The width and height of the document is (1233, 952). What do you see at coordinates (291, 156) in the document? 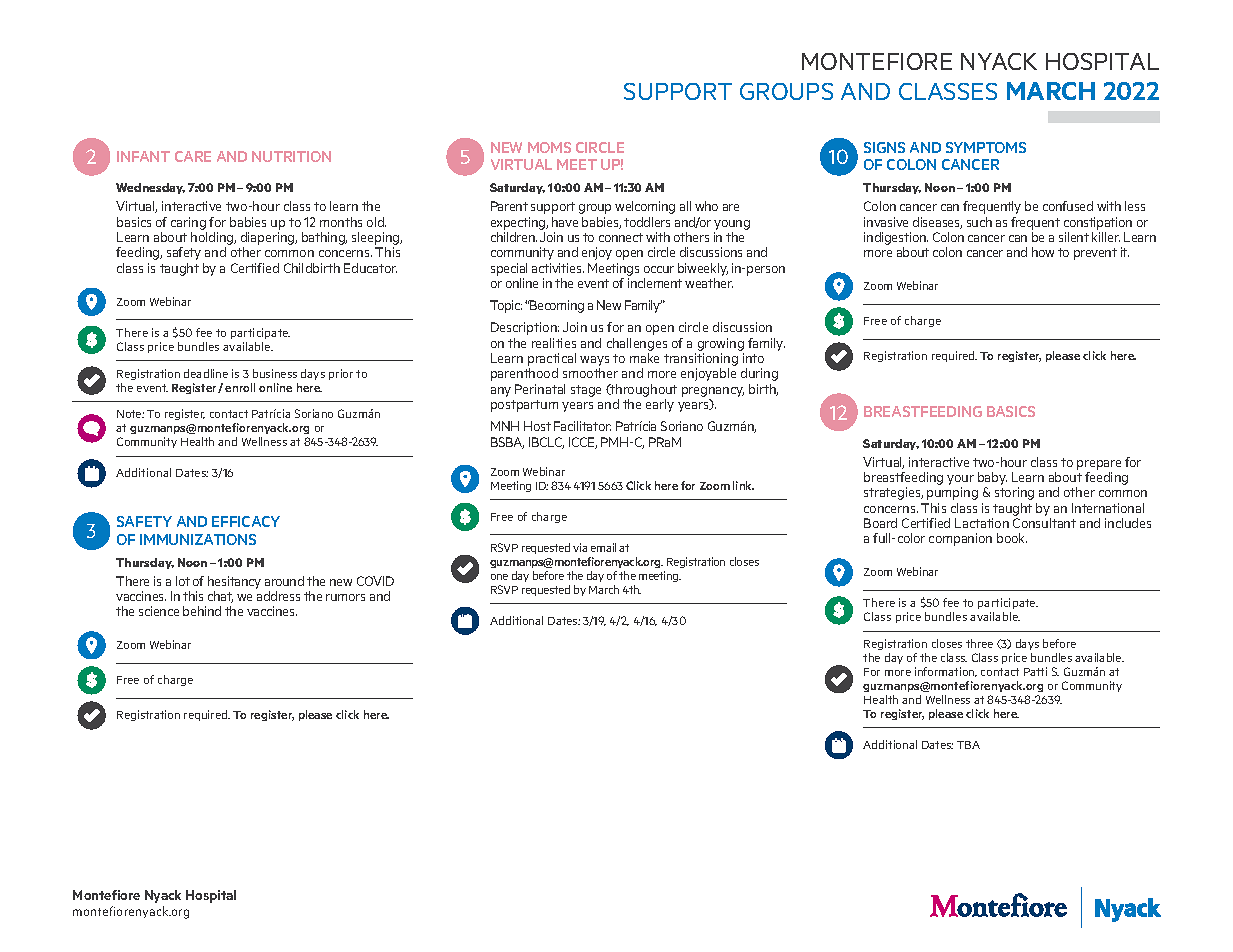
I see `NUTRITION` at bounding box center [291, 156].
